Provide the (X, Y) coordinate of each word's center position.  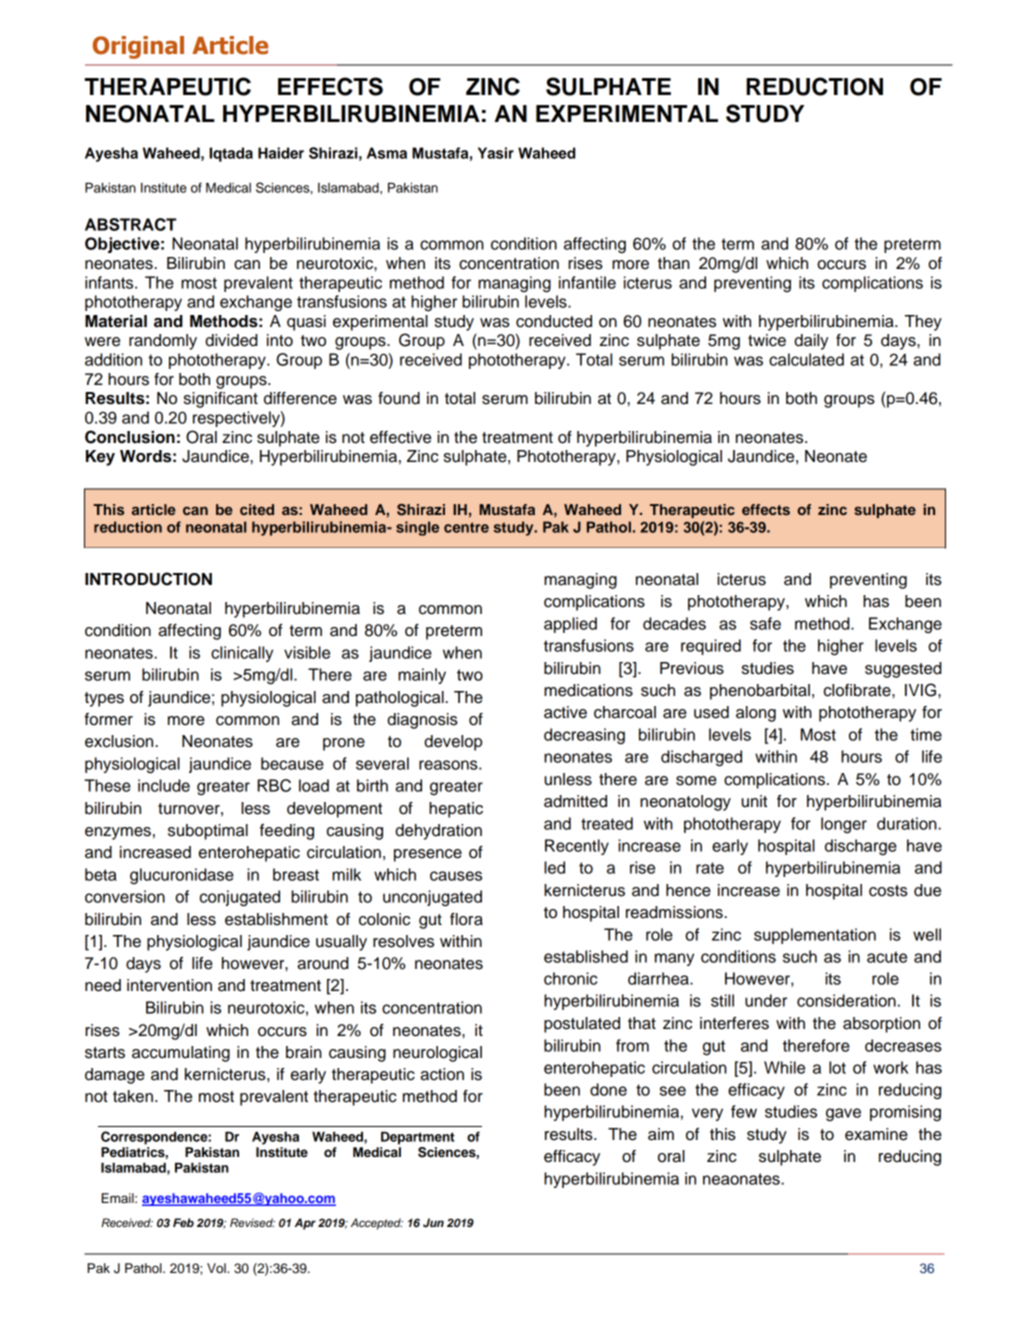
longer (844, 825)
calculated (806, 359)
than (674, 263)
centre (466, 527)
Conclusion (130, 437)
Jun (433, 1223)
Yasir (496, 153)
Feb (183, 1222)
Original (138, 47)
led (554, 867)
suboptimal (208, 832)
